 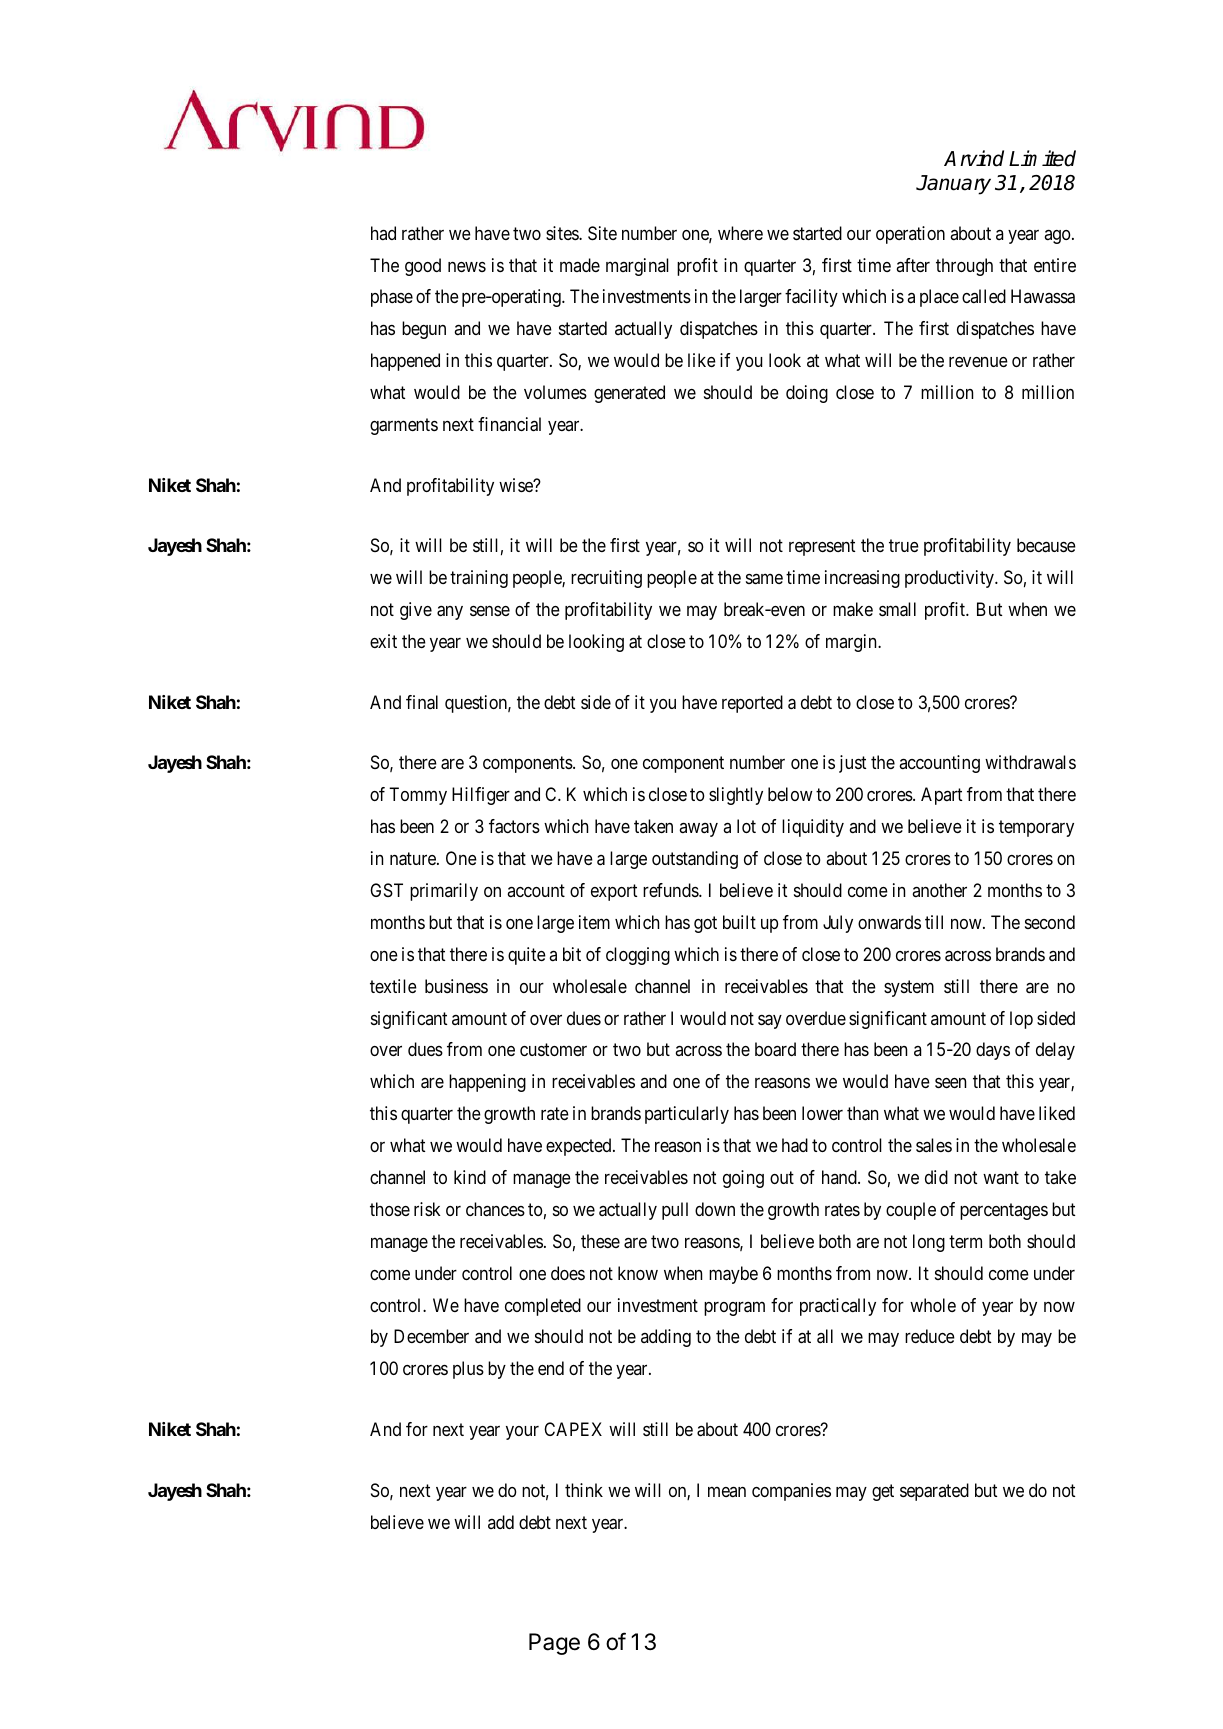 I want to click on news, so click(x=467, y=267).
